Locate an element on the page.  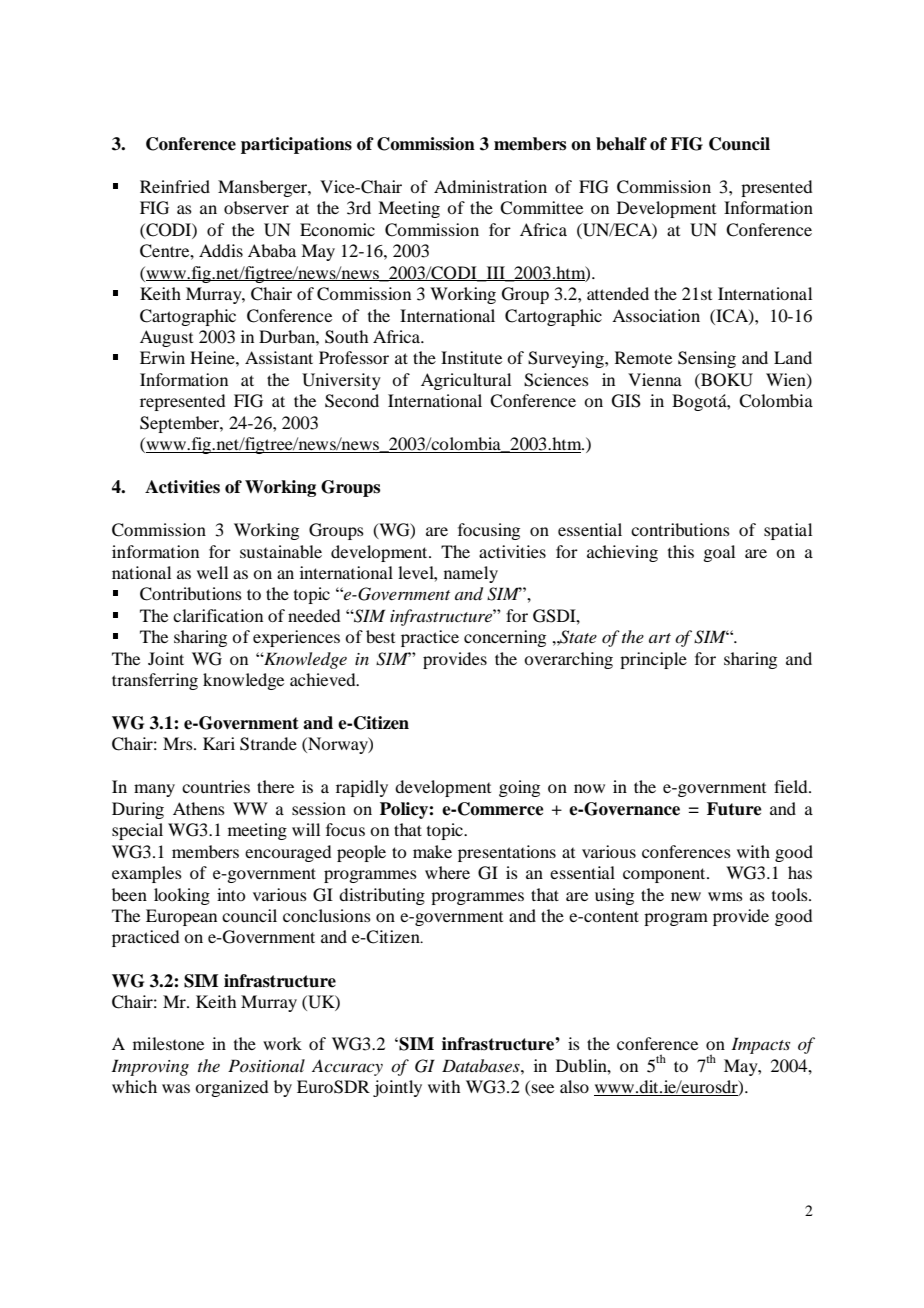
Agricultural is located at coordinates (466, 381).
